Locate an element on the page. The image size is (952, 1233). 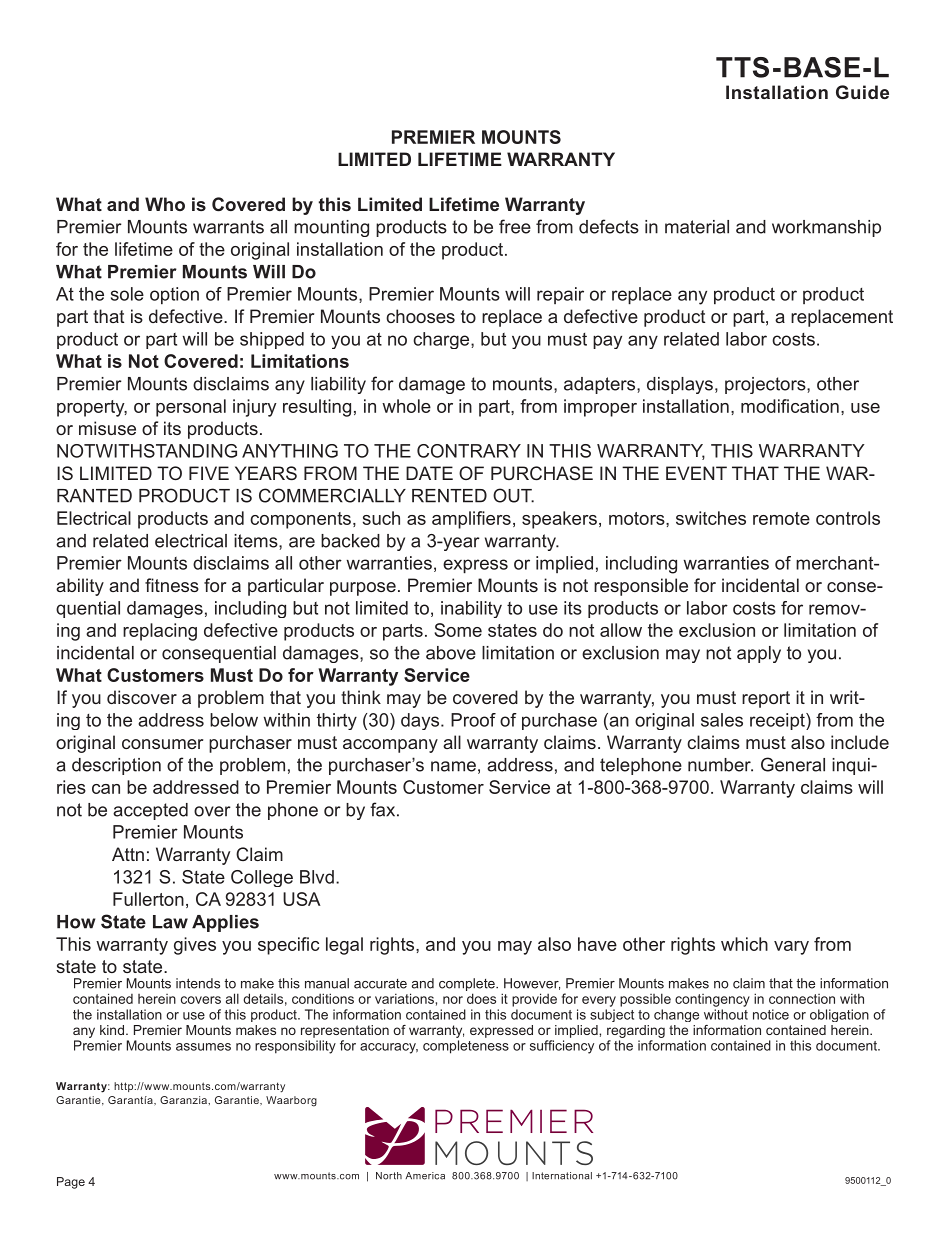
General is located at coordinates (793, 764).
